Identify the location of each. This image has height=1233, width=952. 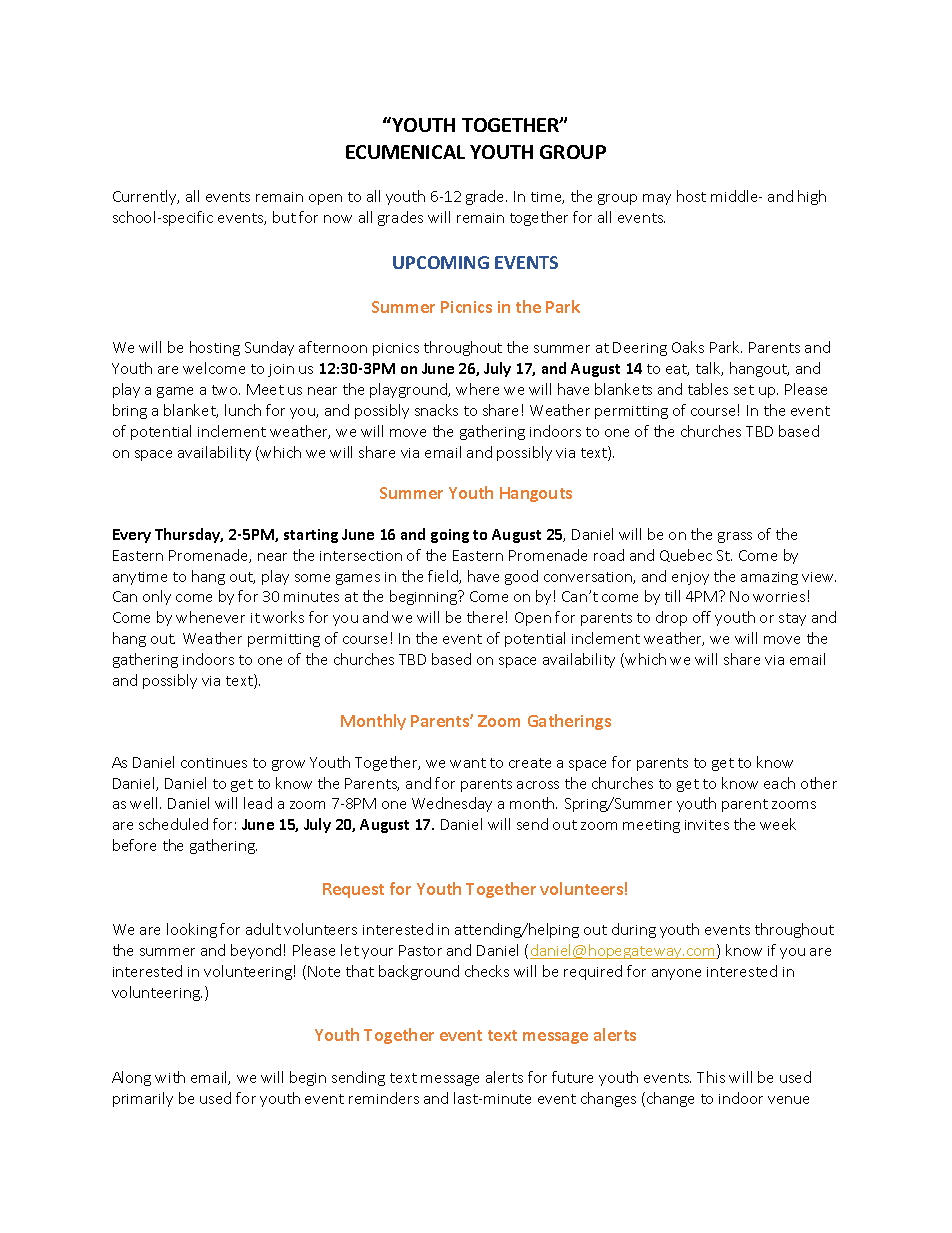
(779, 783).
